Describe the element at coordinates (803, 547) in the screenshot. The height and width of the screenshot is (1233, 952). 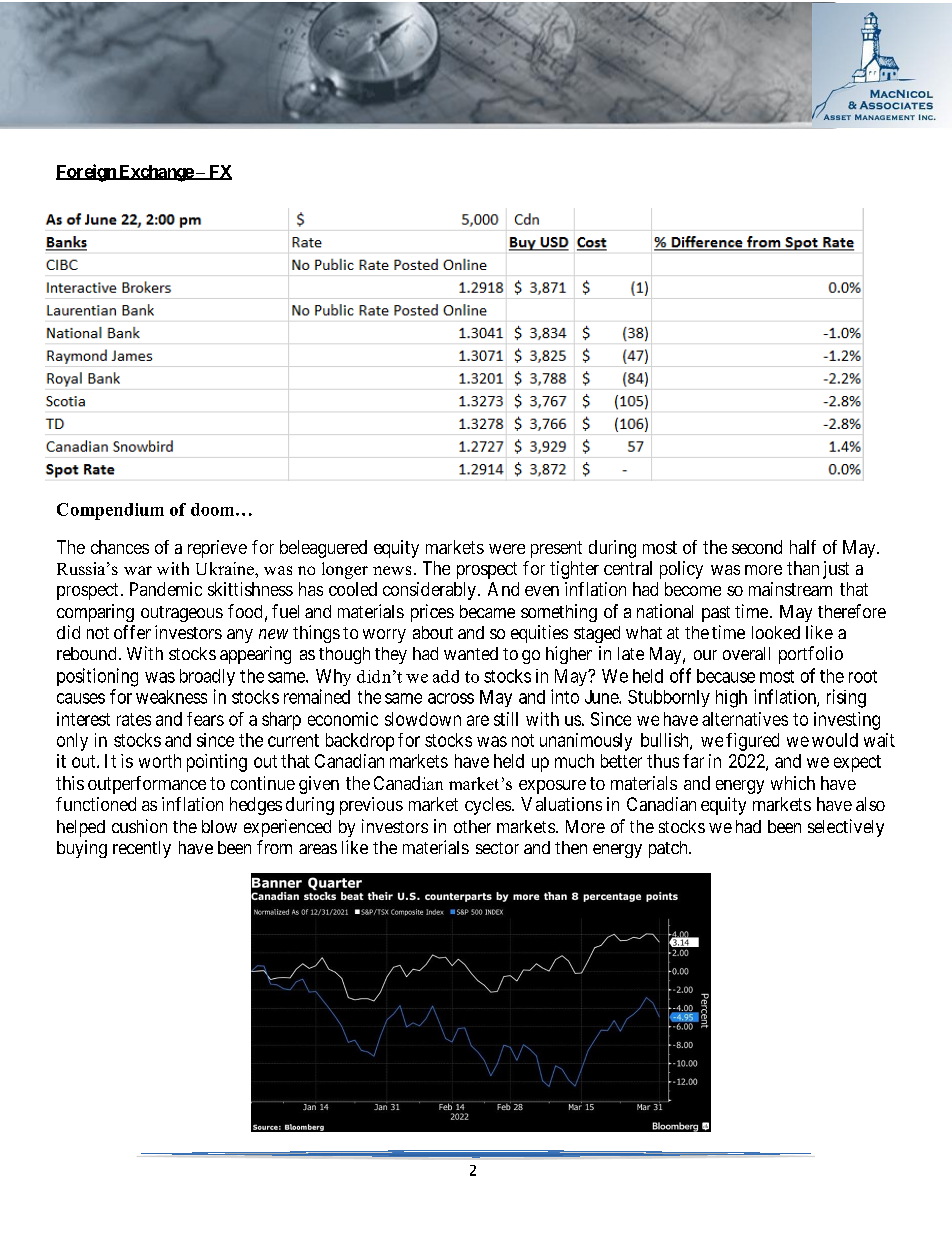
I see `half` at that location.
